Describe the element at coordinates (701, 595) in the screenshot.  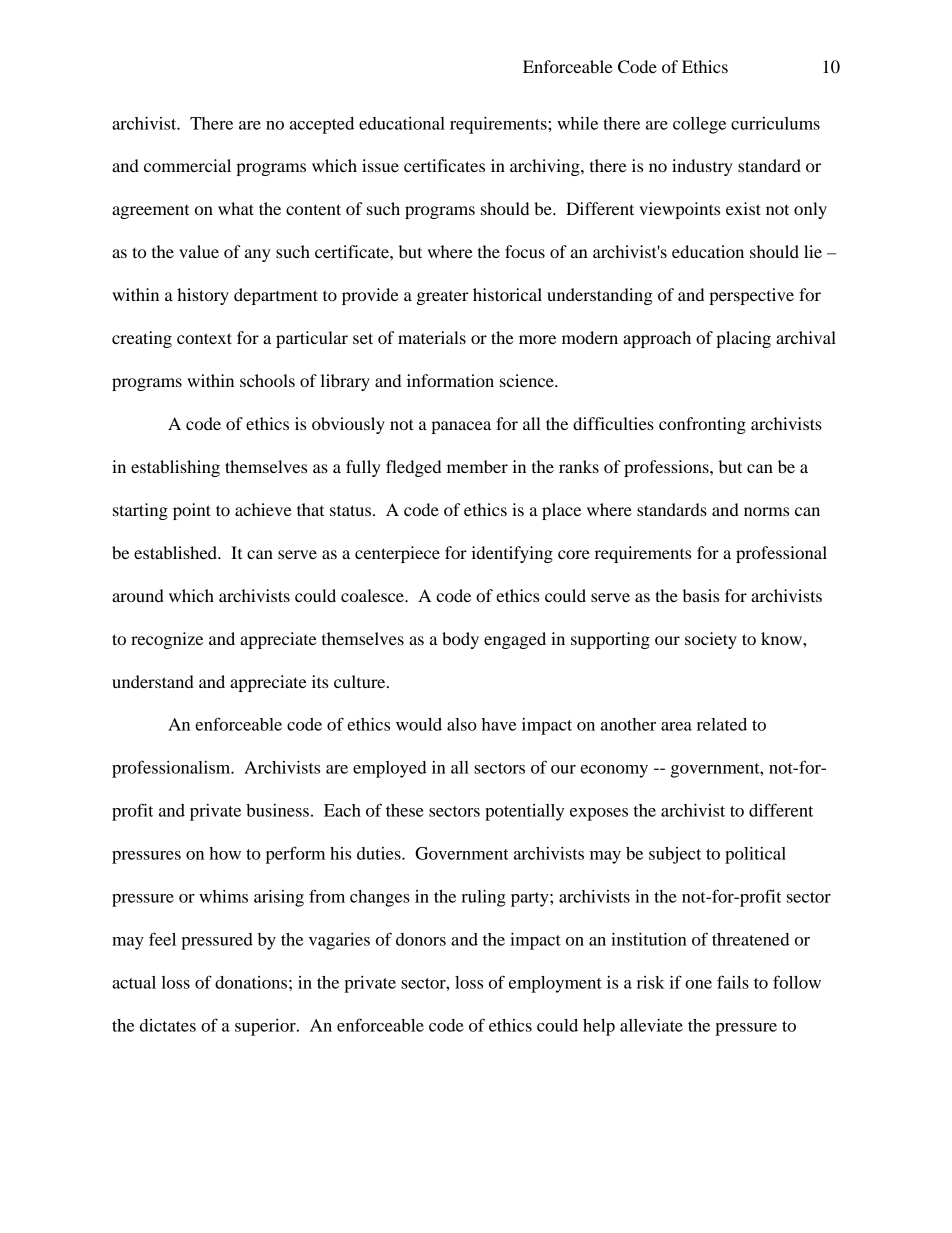
I see `basis` at that location.
